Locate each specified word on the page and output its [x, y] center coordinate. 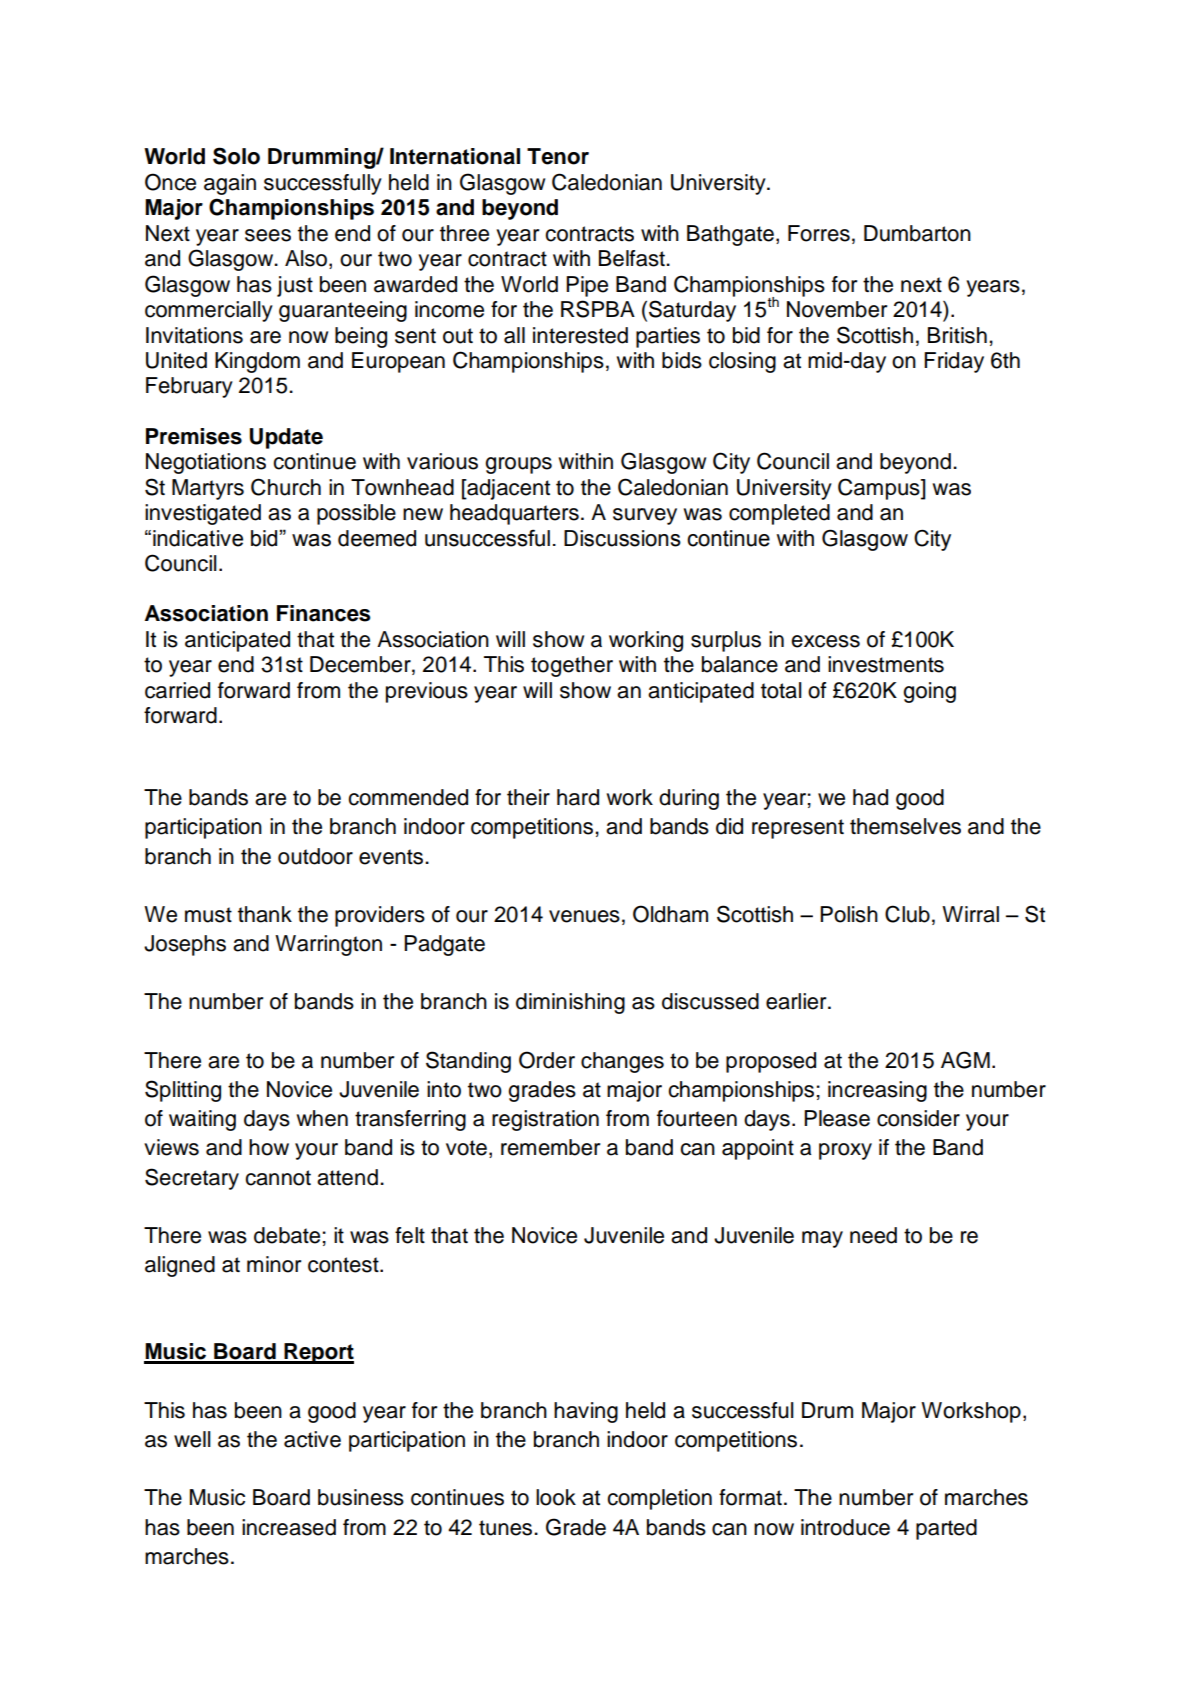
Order [547, 1060]
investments [886, 664]
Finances [324, 613]
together [572, 666]
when [322, 1118]
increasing [877, 1091]
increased [289, 1527]
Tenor [558, 156]
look [556, 1497]
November [837, 309]
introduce [845, 1527]
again [230, 184]
